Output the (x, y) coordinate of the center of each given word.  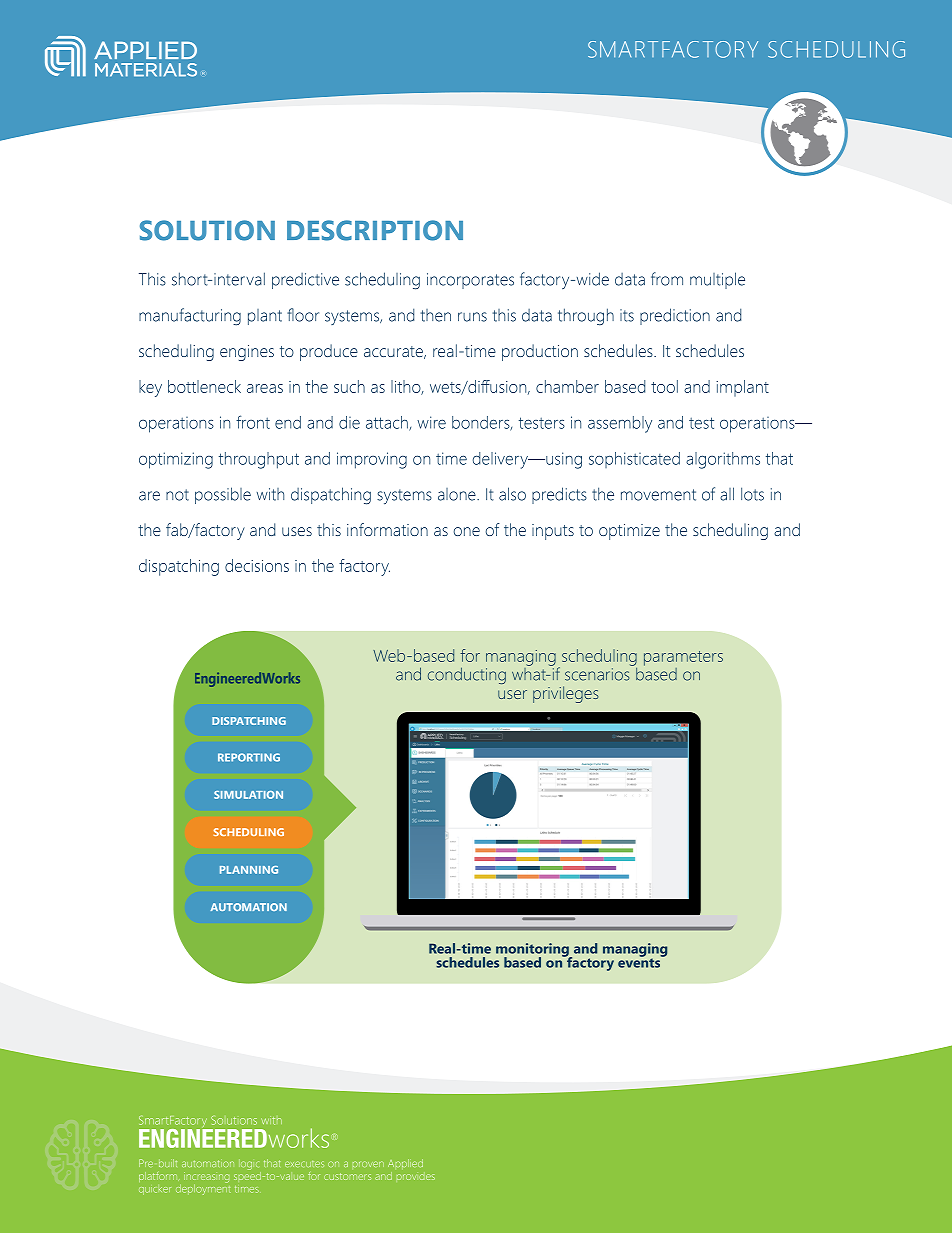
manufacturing (190, 317)
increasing (206, 1178)
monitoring (533, 951)
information (387, 529)
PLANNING (249, 870)
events (640, 962)
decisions (257, 565)
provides (416, 1177)
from (667, 279)
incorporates (470, 281)
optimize (629, 532)
